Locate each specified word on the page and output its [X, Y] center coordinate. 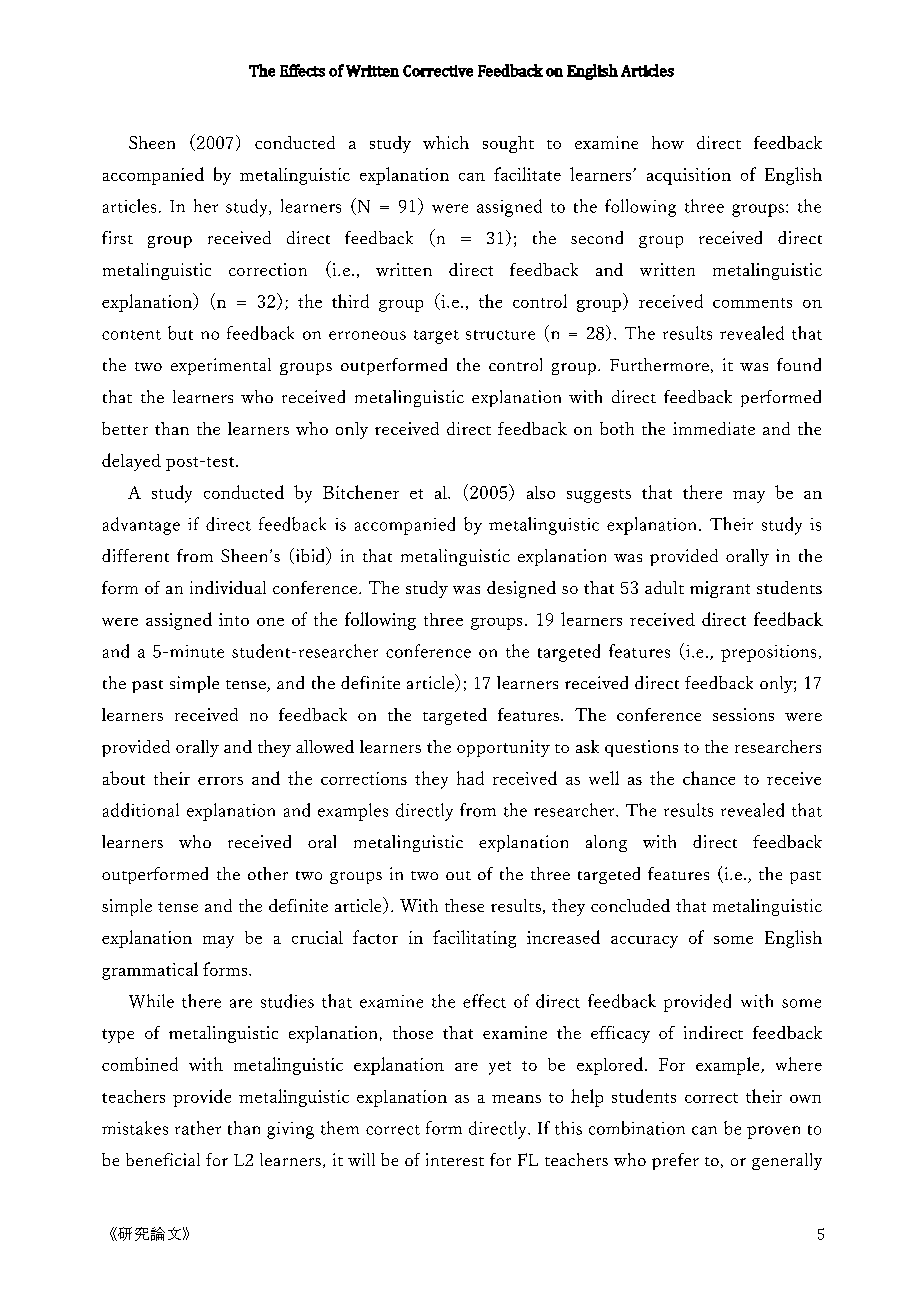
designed [521, 589]
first [117, 237]
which [446, 142]
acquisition [689, 176]
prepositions [768, 653]
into [234, 619]
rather [198, 1128]
